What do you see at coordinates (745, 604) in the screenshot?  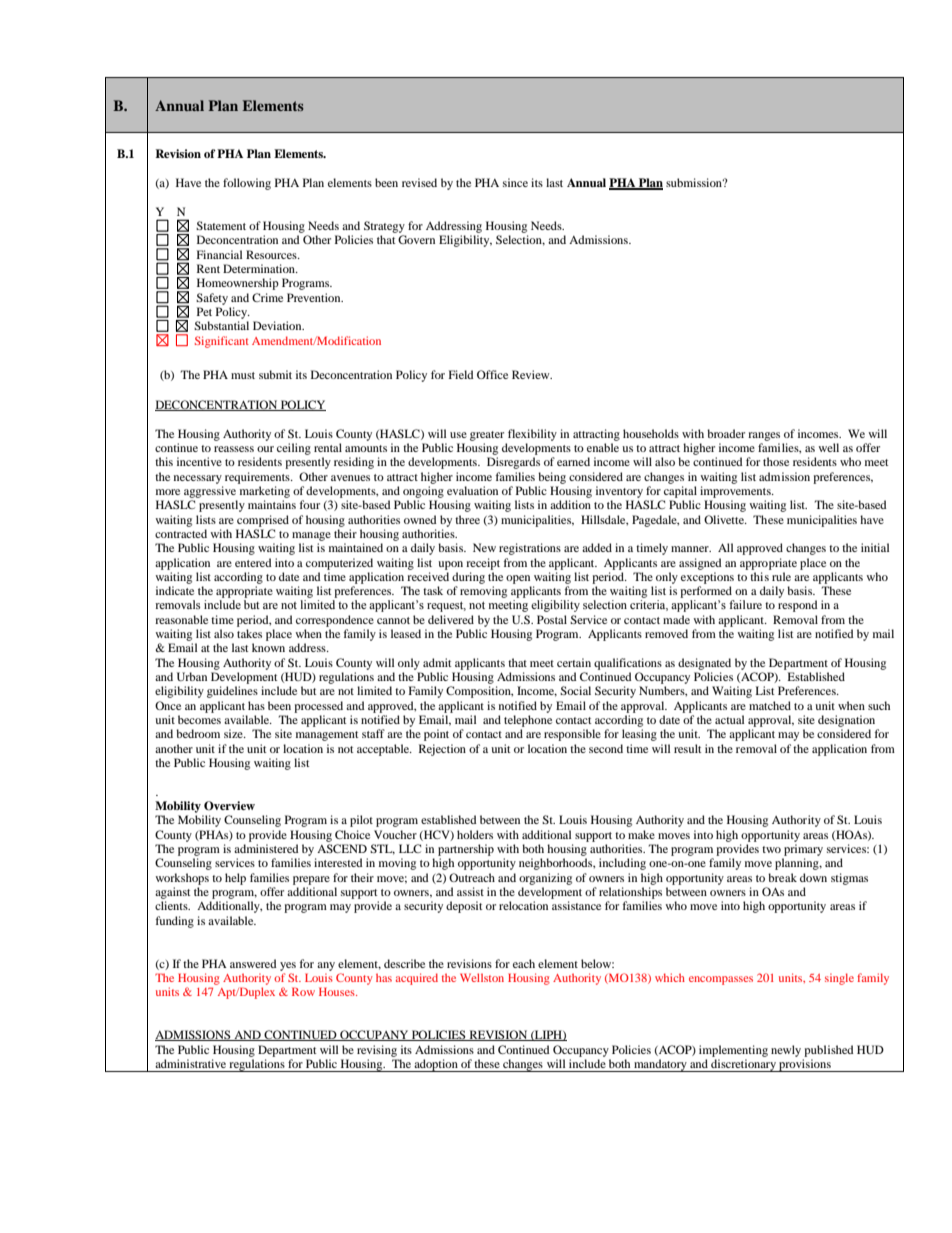 I see `failure` at bounding box center [745, 604].
